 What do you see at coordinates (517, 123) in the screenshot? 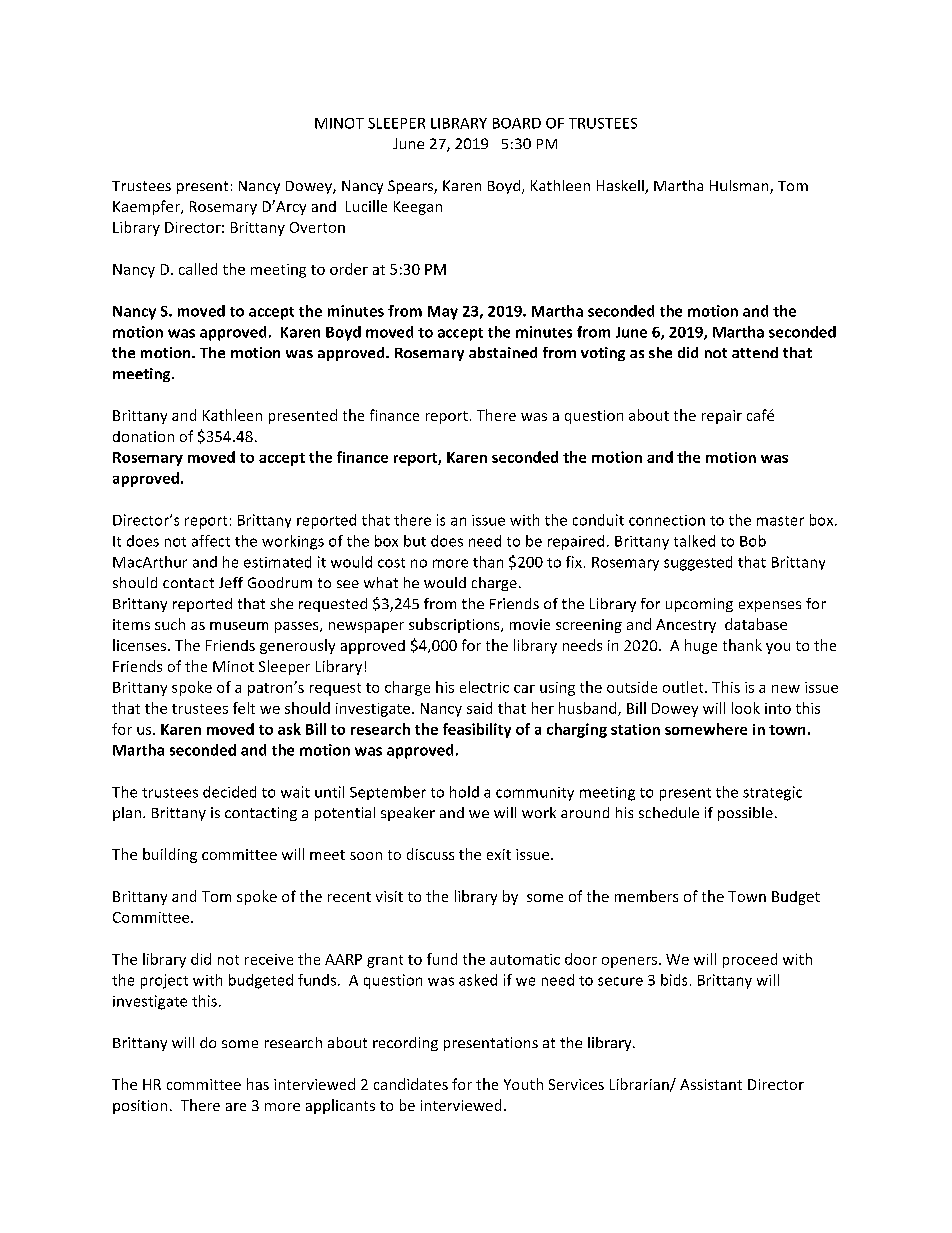
I see `BOARD` at bounding box center [517, 123].
